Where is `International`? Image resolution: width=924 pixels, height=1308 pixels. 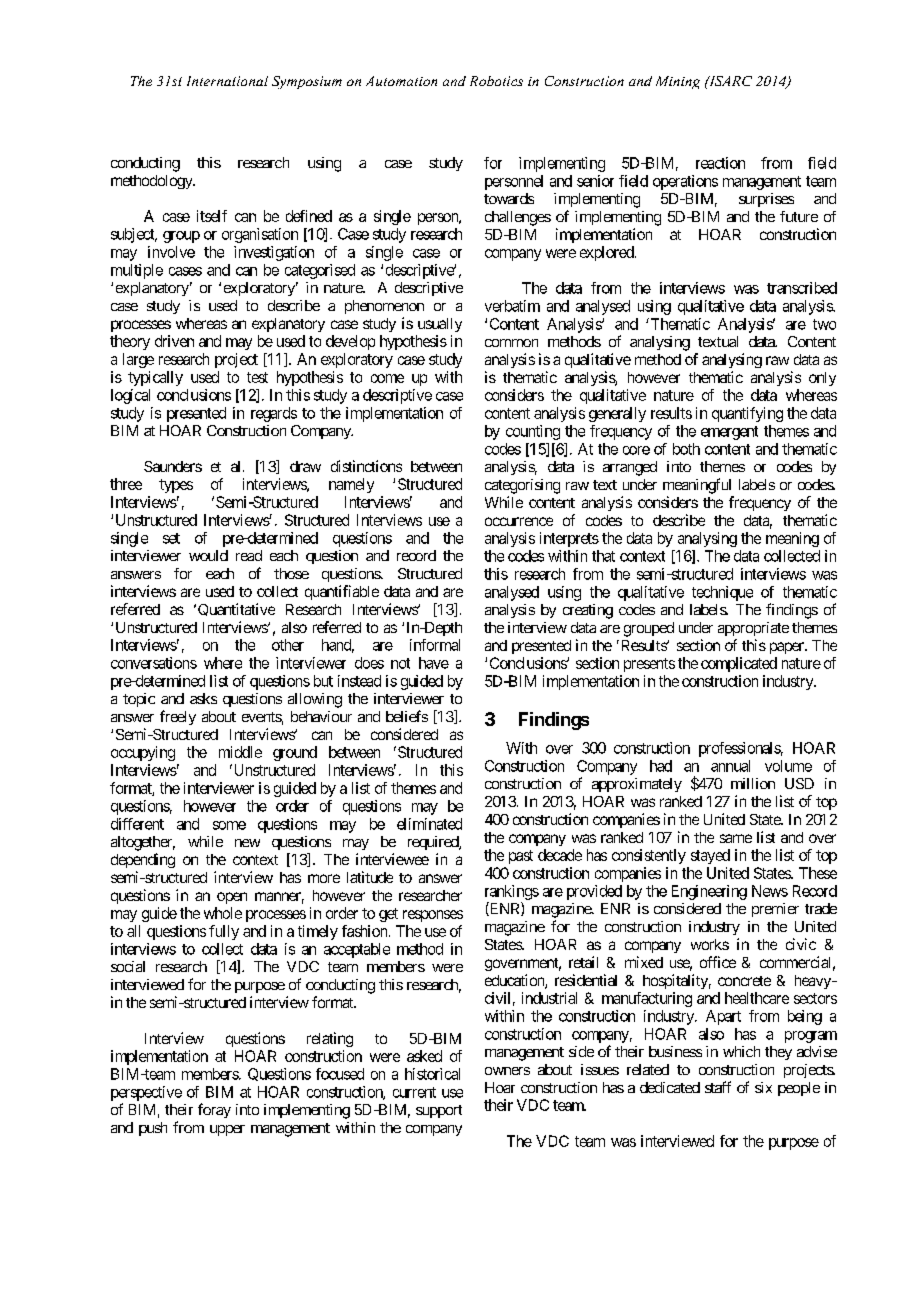
International is located at coordinates (227, 81).
